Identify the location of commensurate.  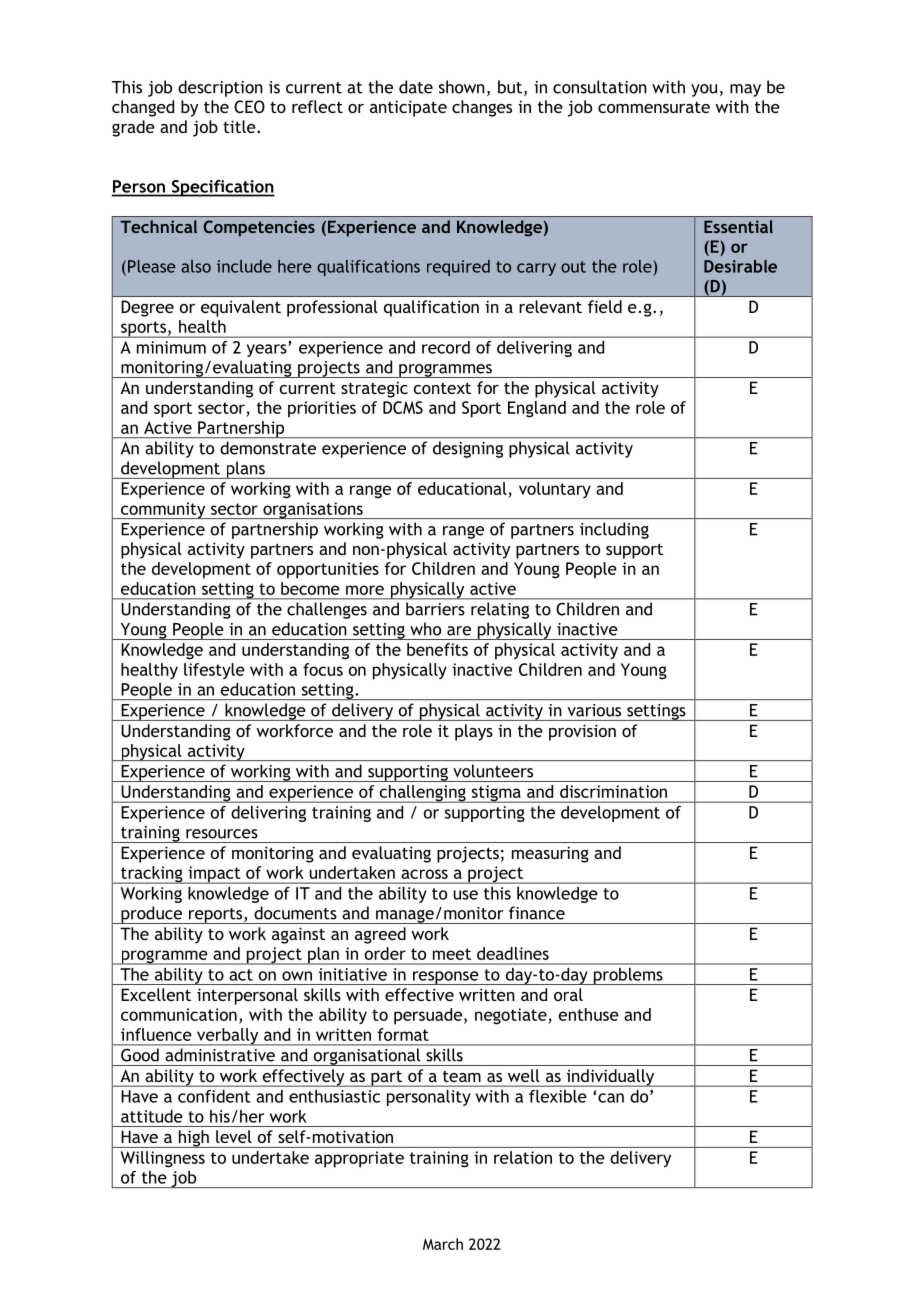
(654, 107).
